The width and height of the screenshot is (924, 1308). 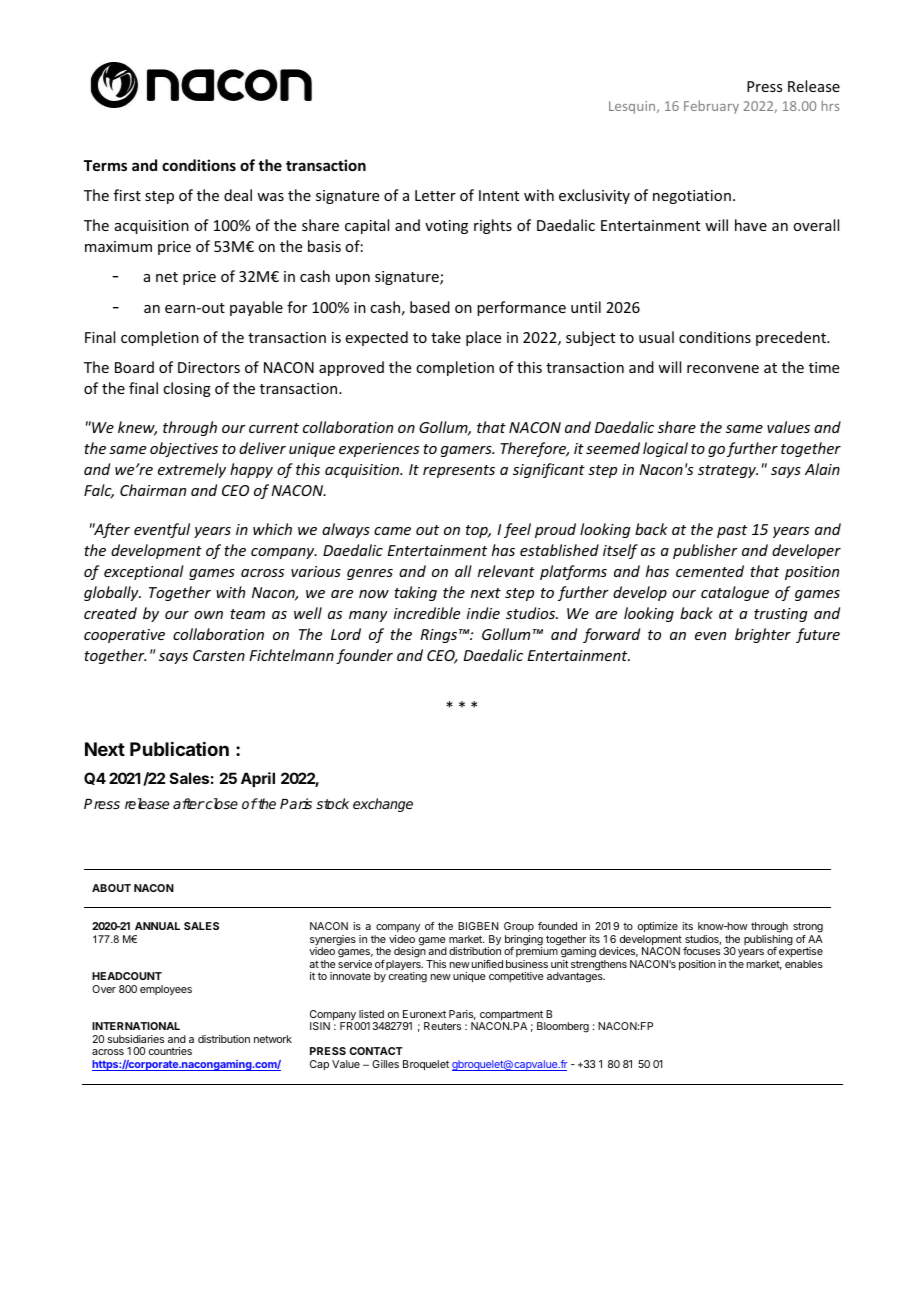 I want to click on February, so click(x=711, y=107).
